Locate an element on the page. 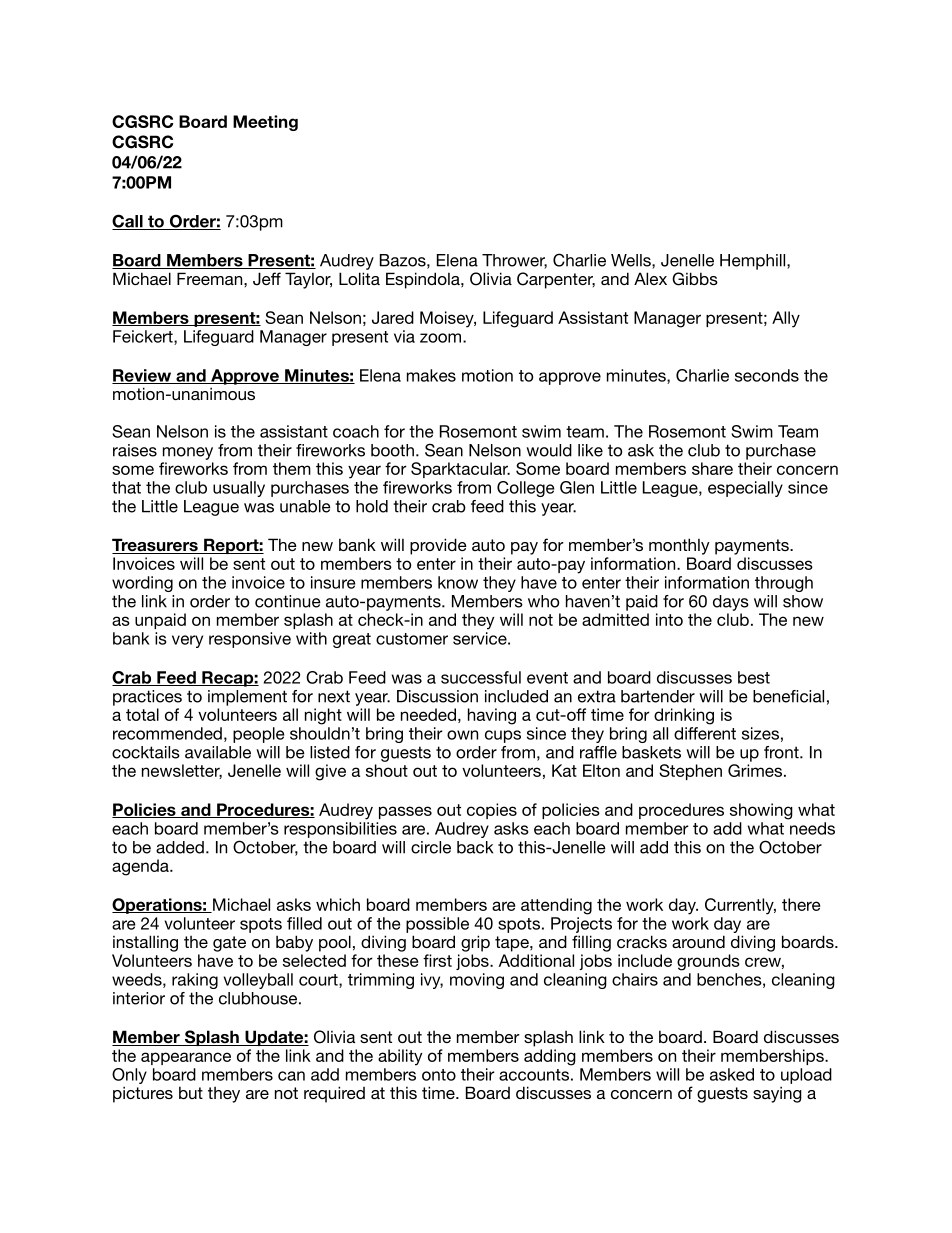 The image size is (952, 1233). know is located at coordinates (458, 582).
